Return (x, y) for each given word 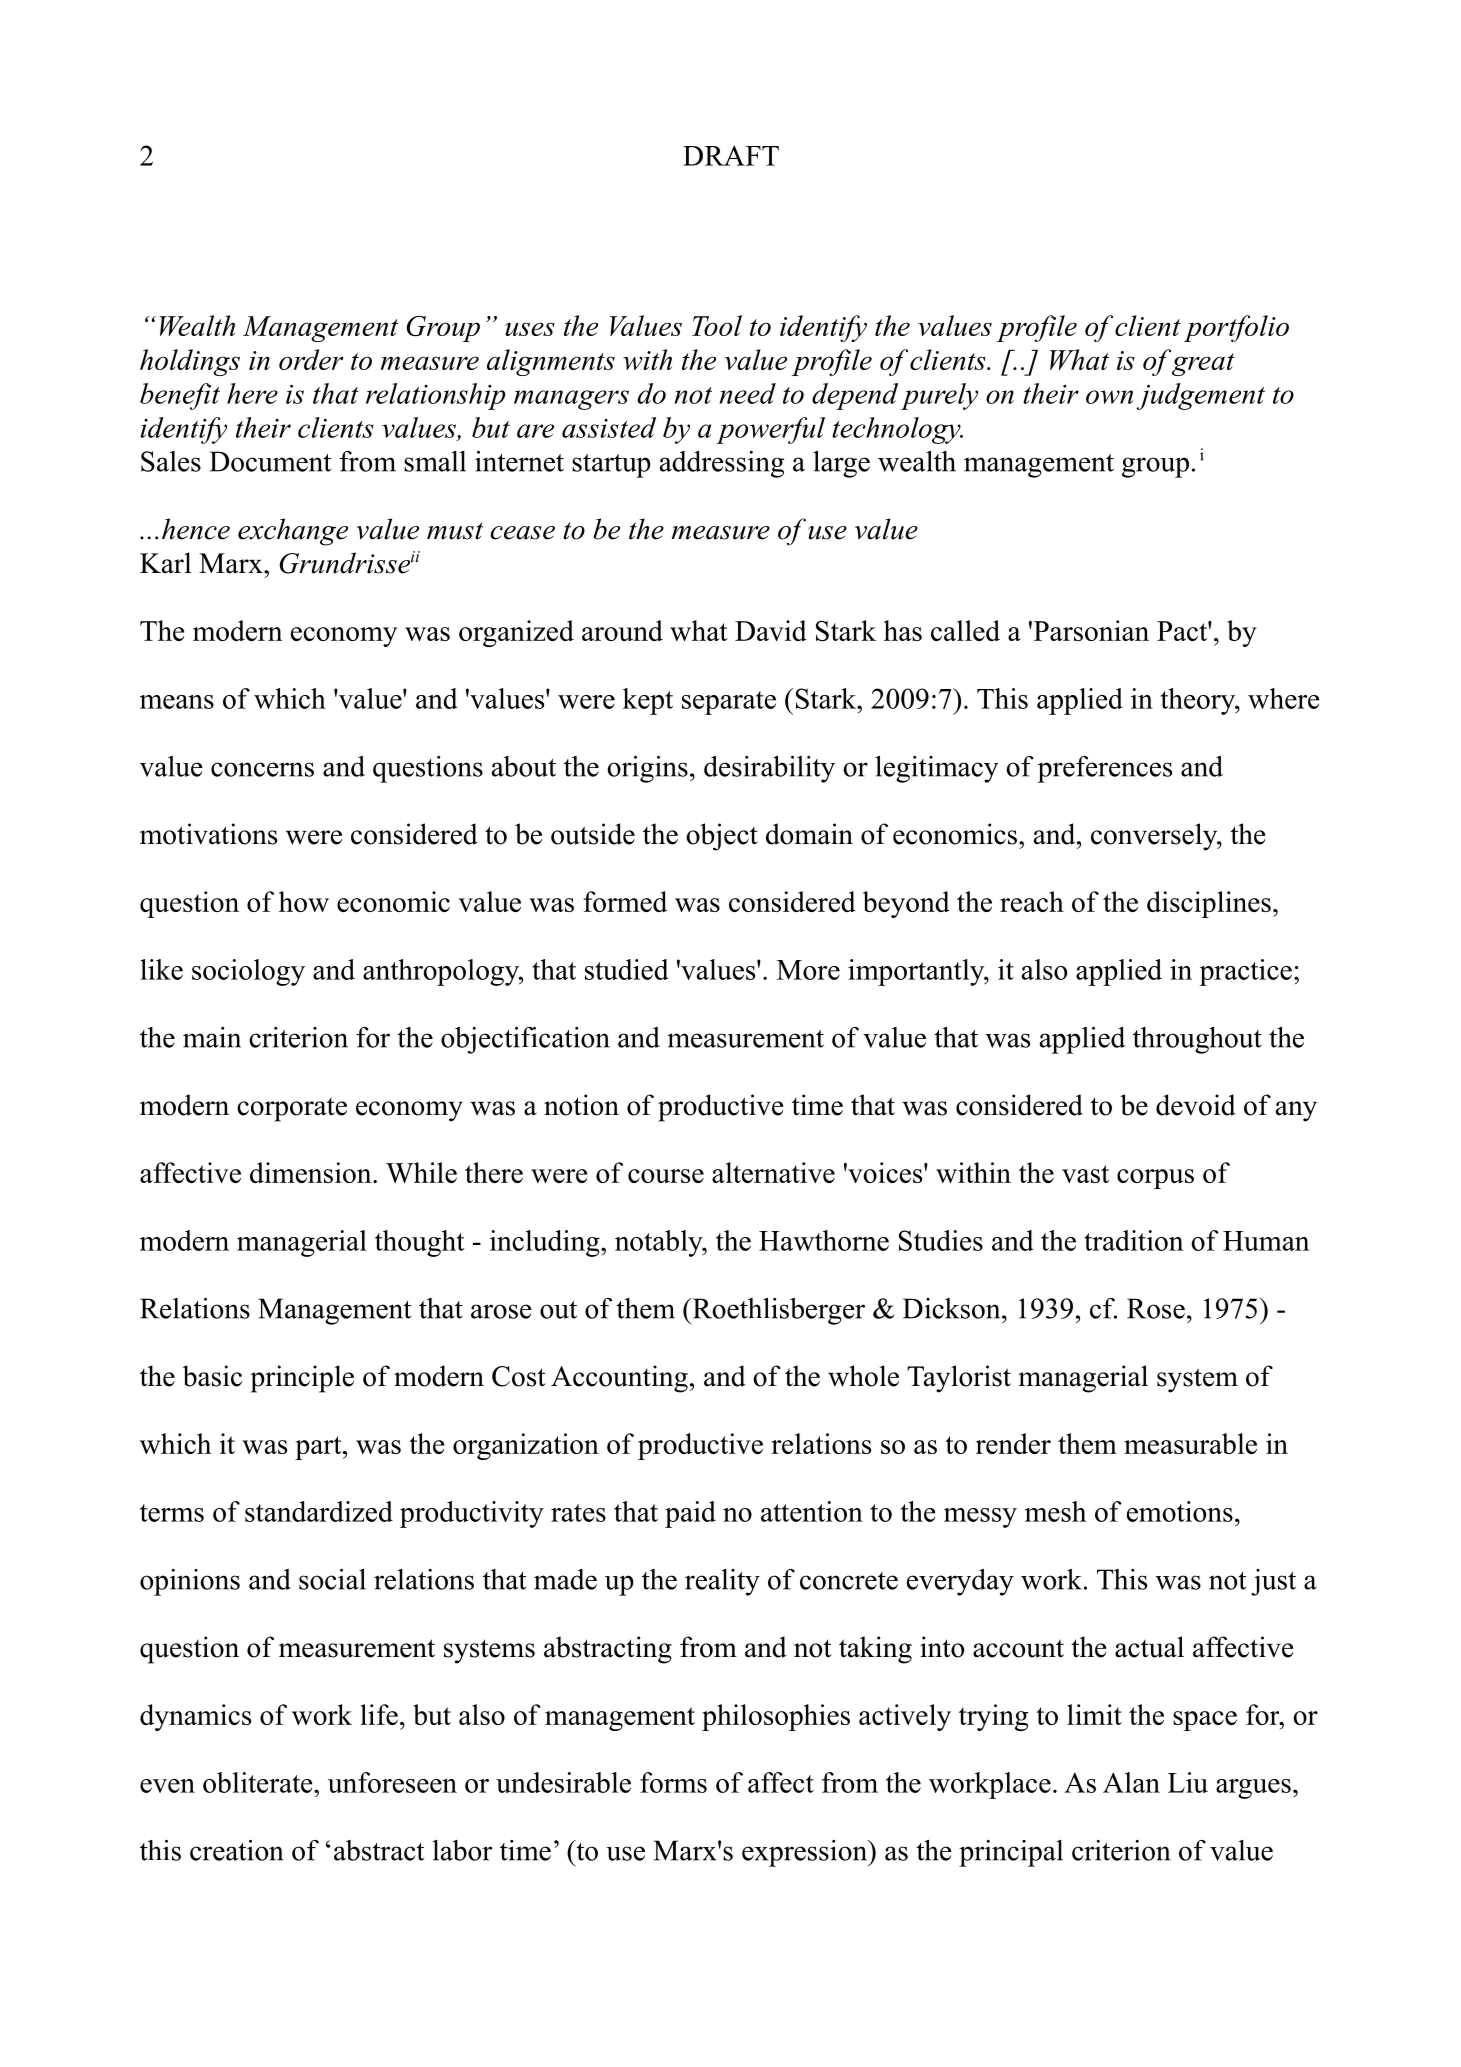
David (771, 630)
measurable (1190, 1443)
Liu (1188, 1782)
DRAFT (731, 155)
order (311, 359)
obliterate (259, 1782)
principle (302, 1379)
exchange (293, 532)
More (808, 970)
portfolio (1236, 328)
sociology (248, 972)
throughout (1197, 1040)
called (965, 630)
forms (673, 1782)
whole (863, 1376)
